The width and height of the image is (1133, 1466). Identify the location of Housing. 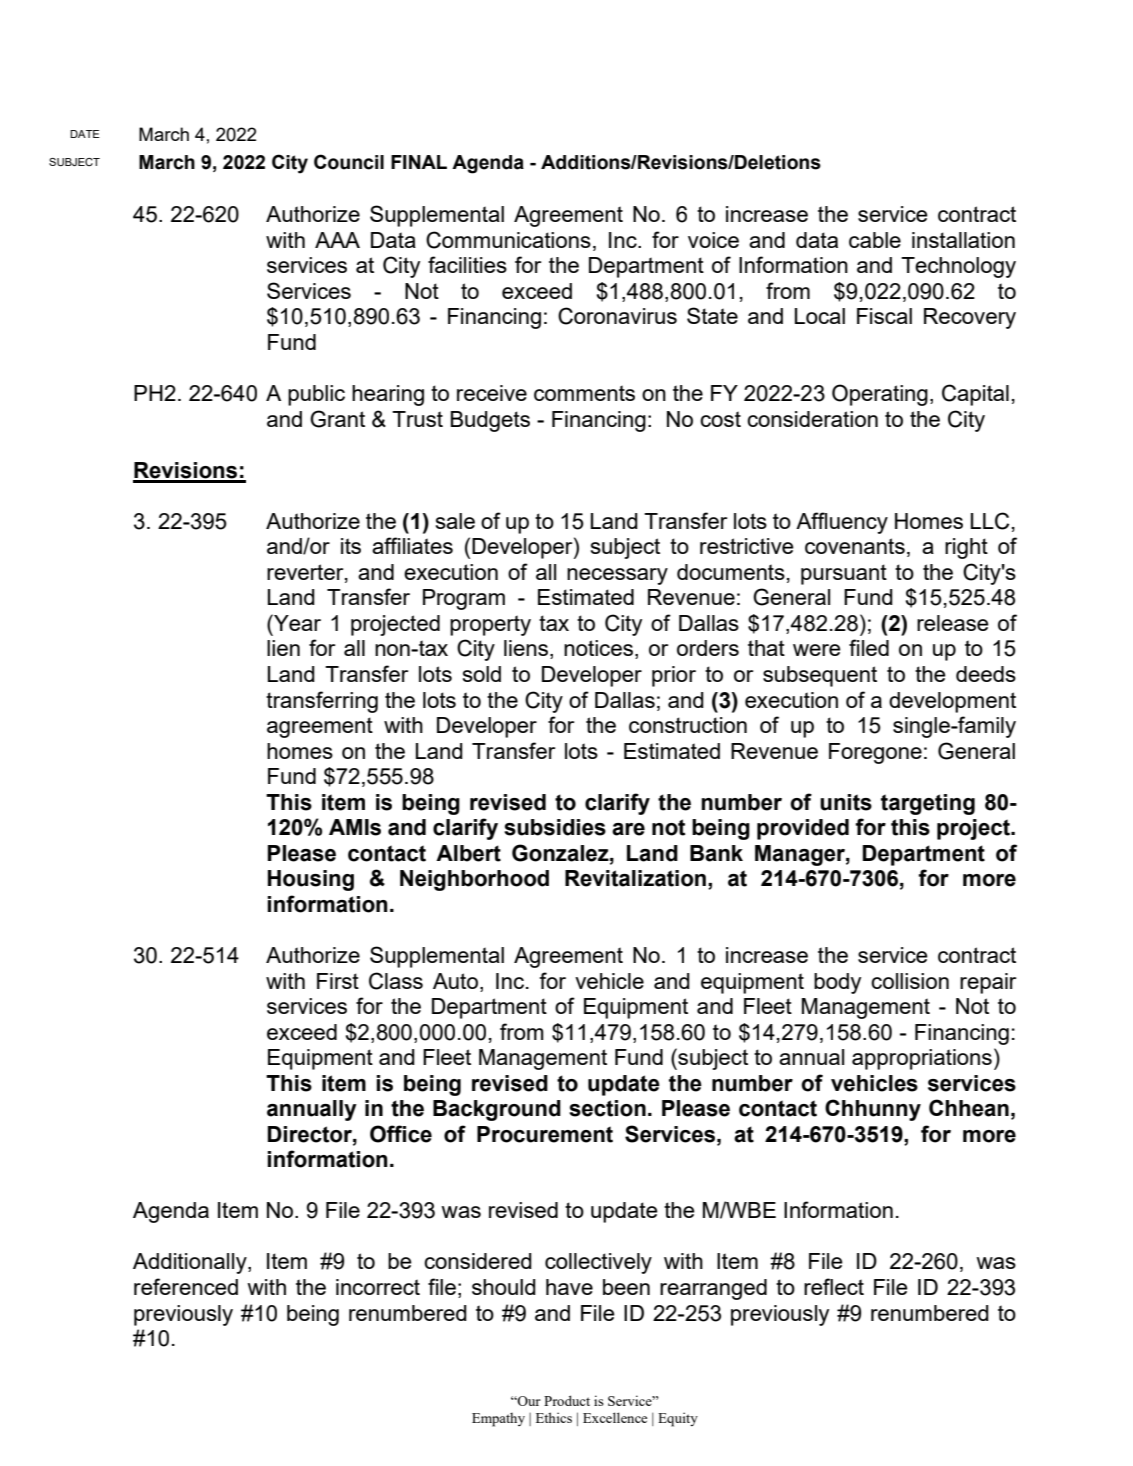
(311, 880).
